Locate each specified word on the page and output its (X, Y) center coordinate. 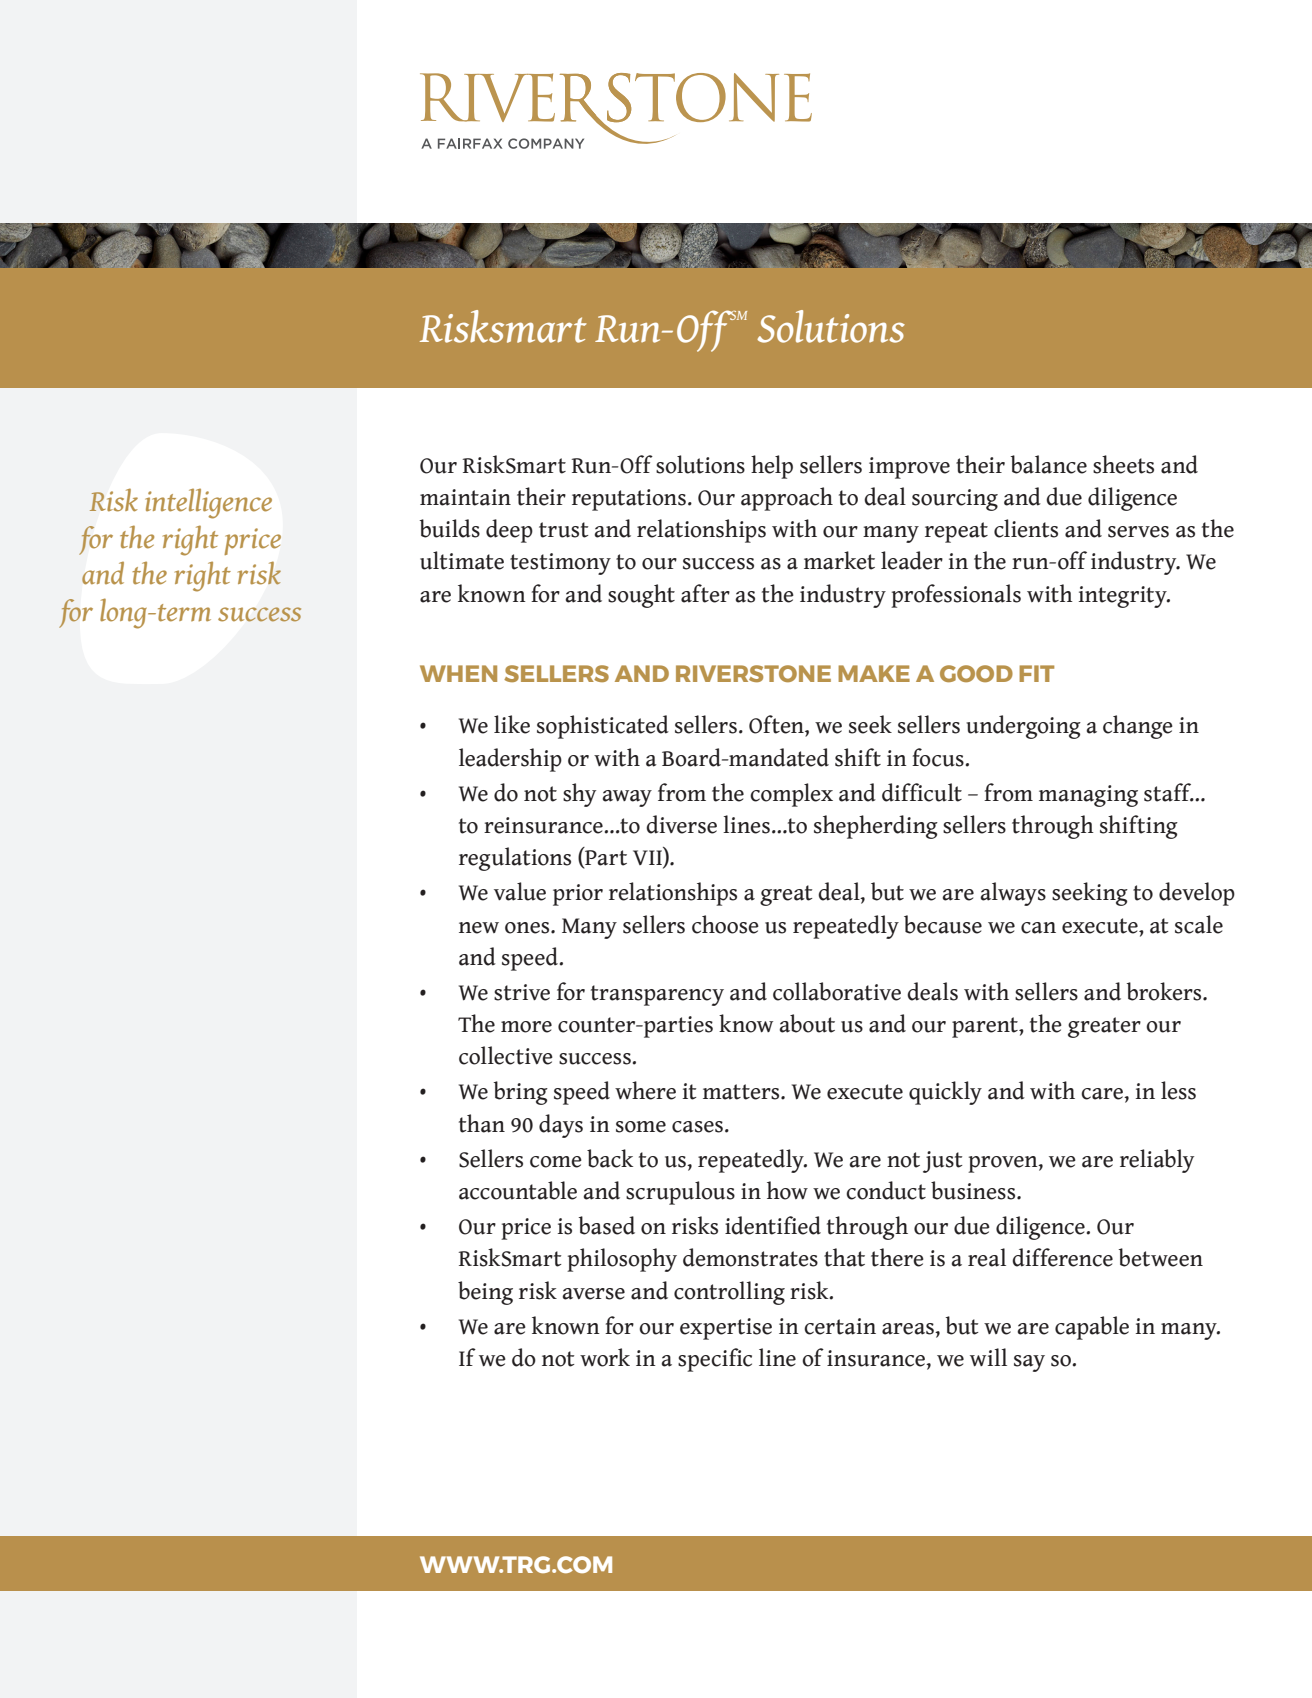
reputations (629, 500)
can (1038, 928)
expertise (726, 1329)
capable (1092, 1328)
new (479, 928)
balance (1049, 464)
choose (725, 924)
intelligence (208, 504)
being (485, 1293)
